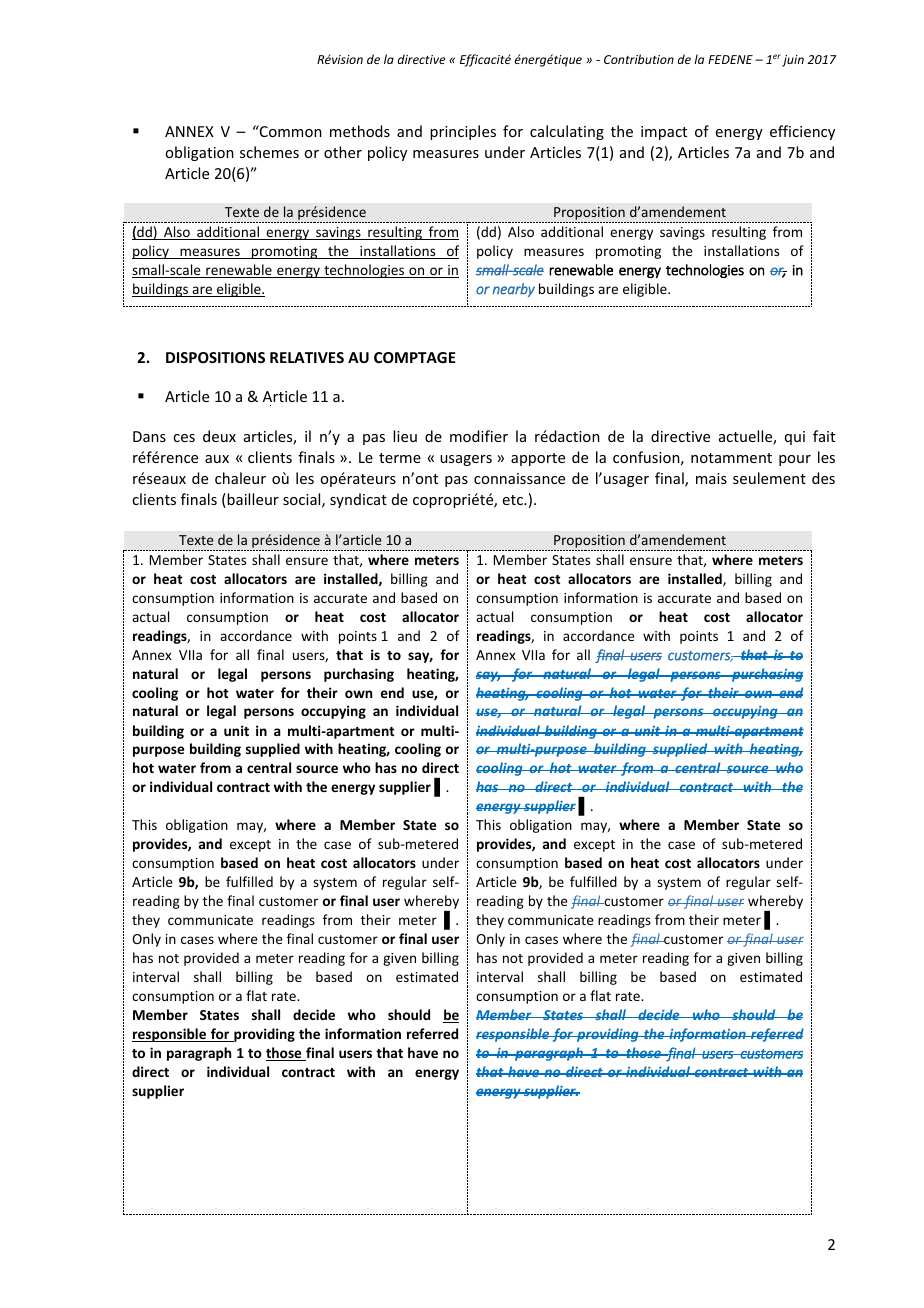 This screenshot has height=1308, width=924. What do you see at coordinates (269, 152) in the screenshot?
I see `schemes` at bounding box center [269, 152].
